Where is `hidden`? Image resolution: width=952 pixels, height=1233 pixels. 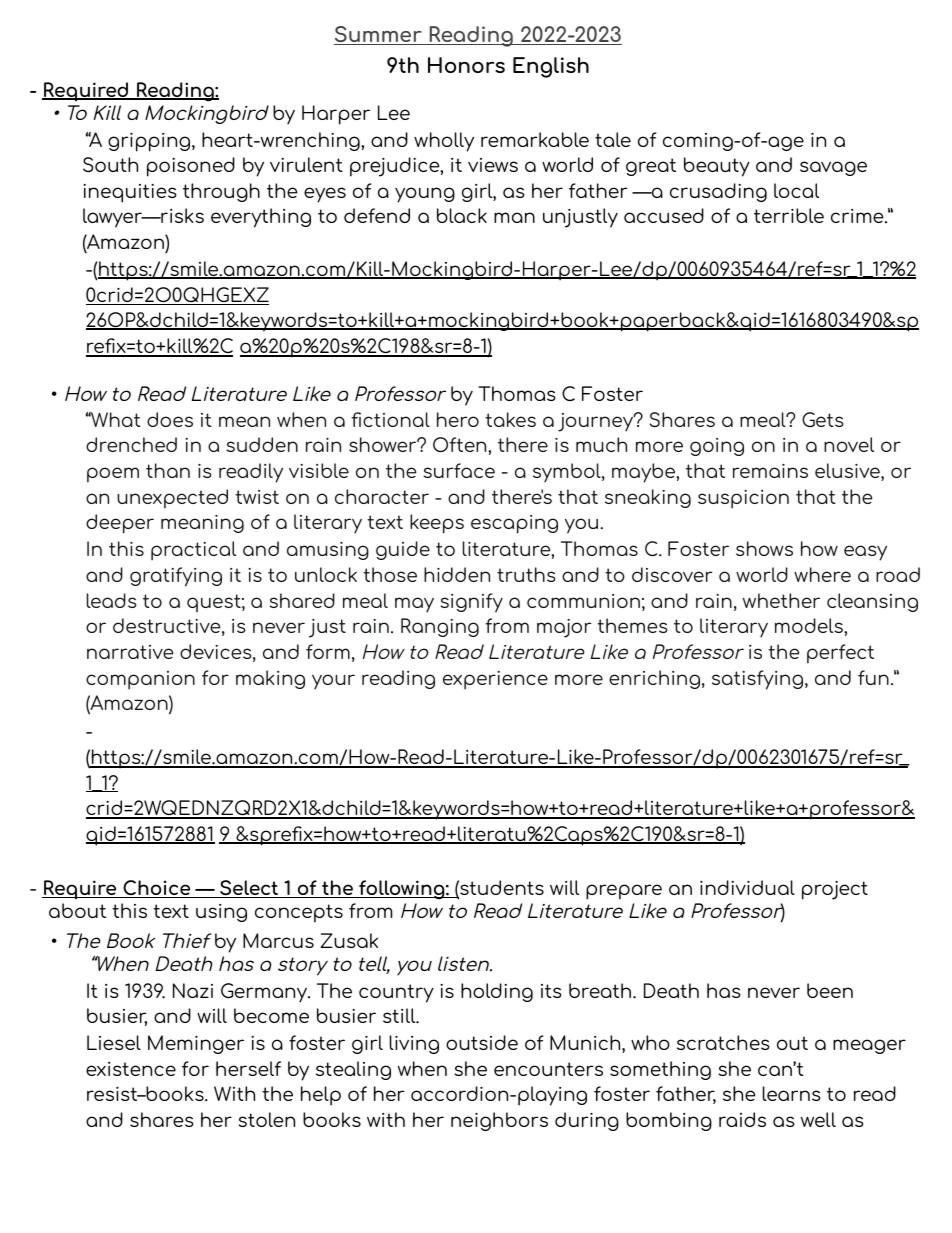 hidden is located at coordinates (457, 574).
